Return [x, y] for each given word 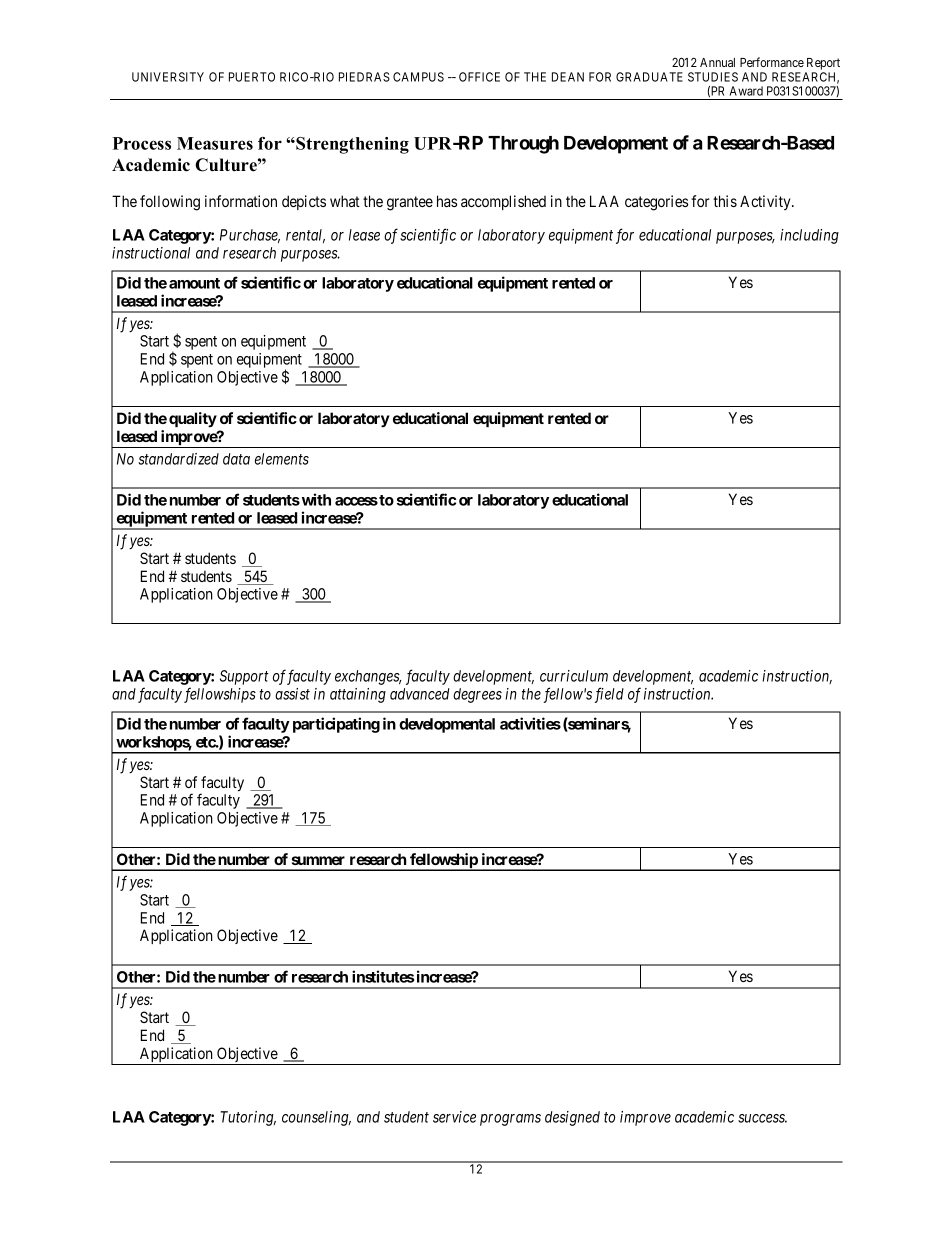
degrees [477, 695]
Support [244, 677]
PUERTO [252, 77]
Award [746, 91]
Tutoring [248, 1118]
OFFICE [479, 77]
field [609, 695]
